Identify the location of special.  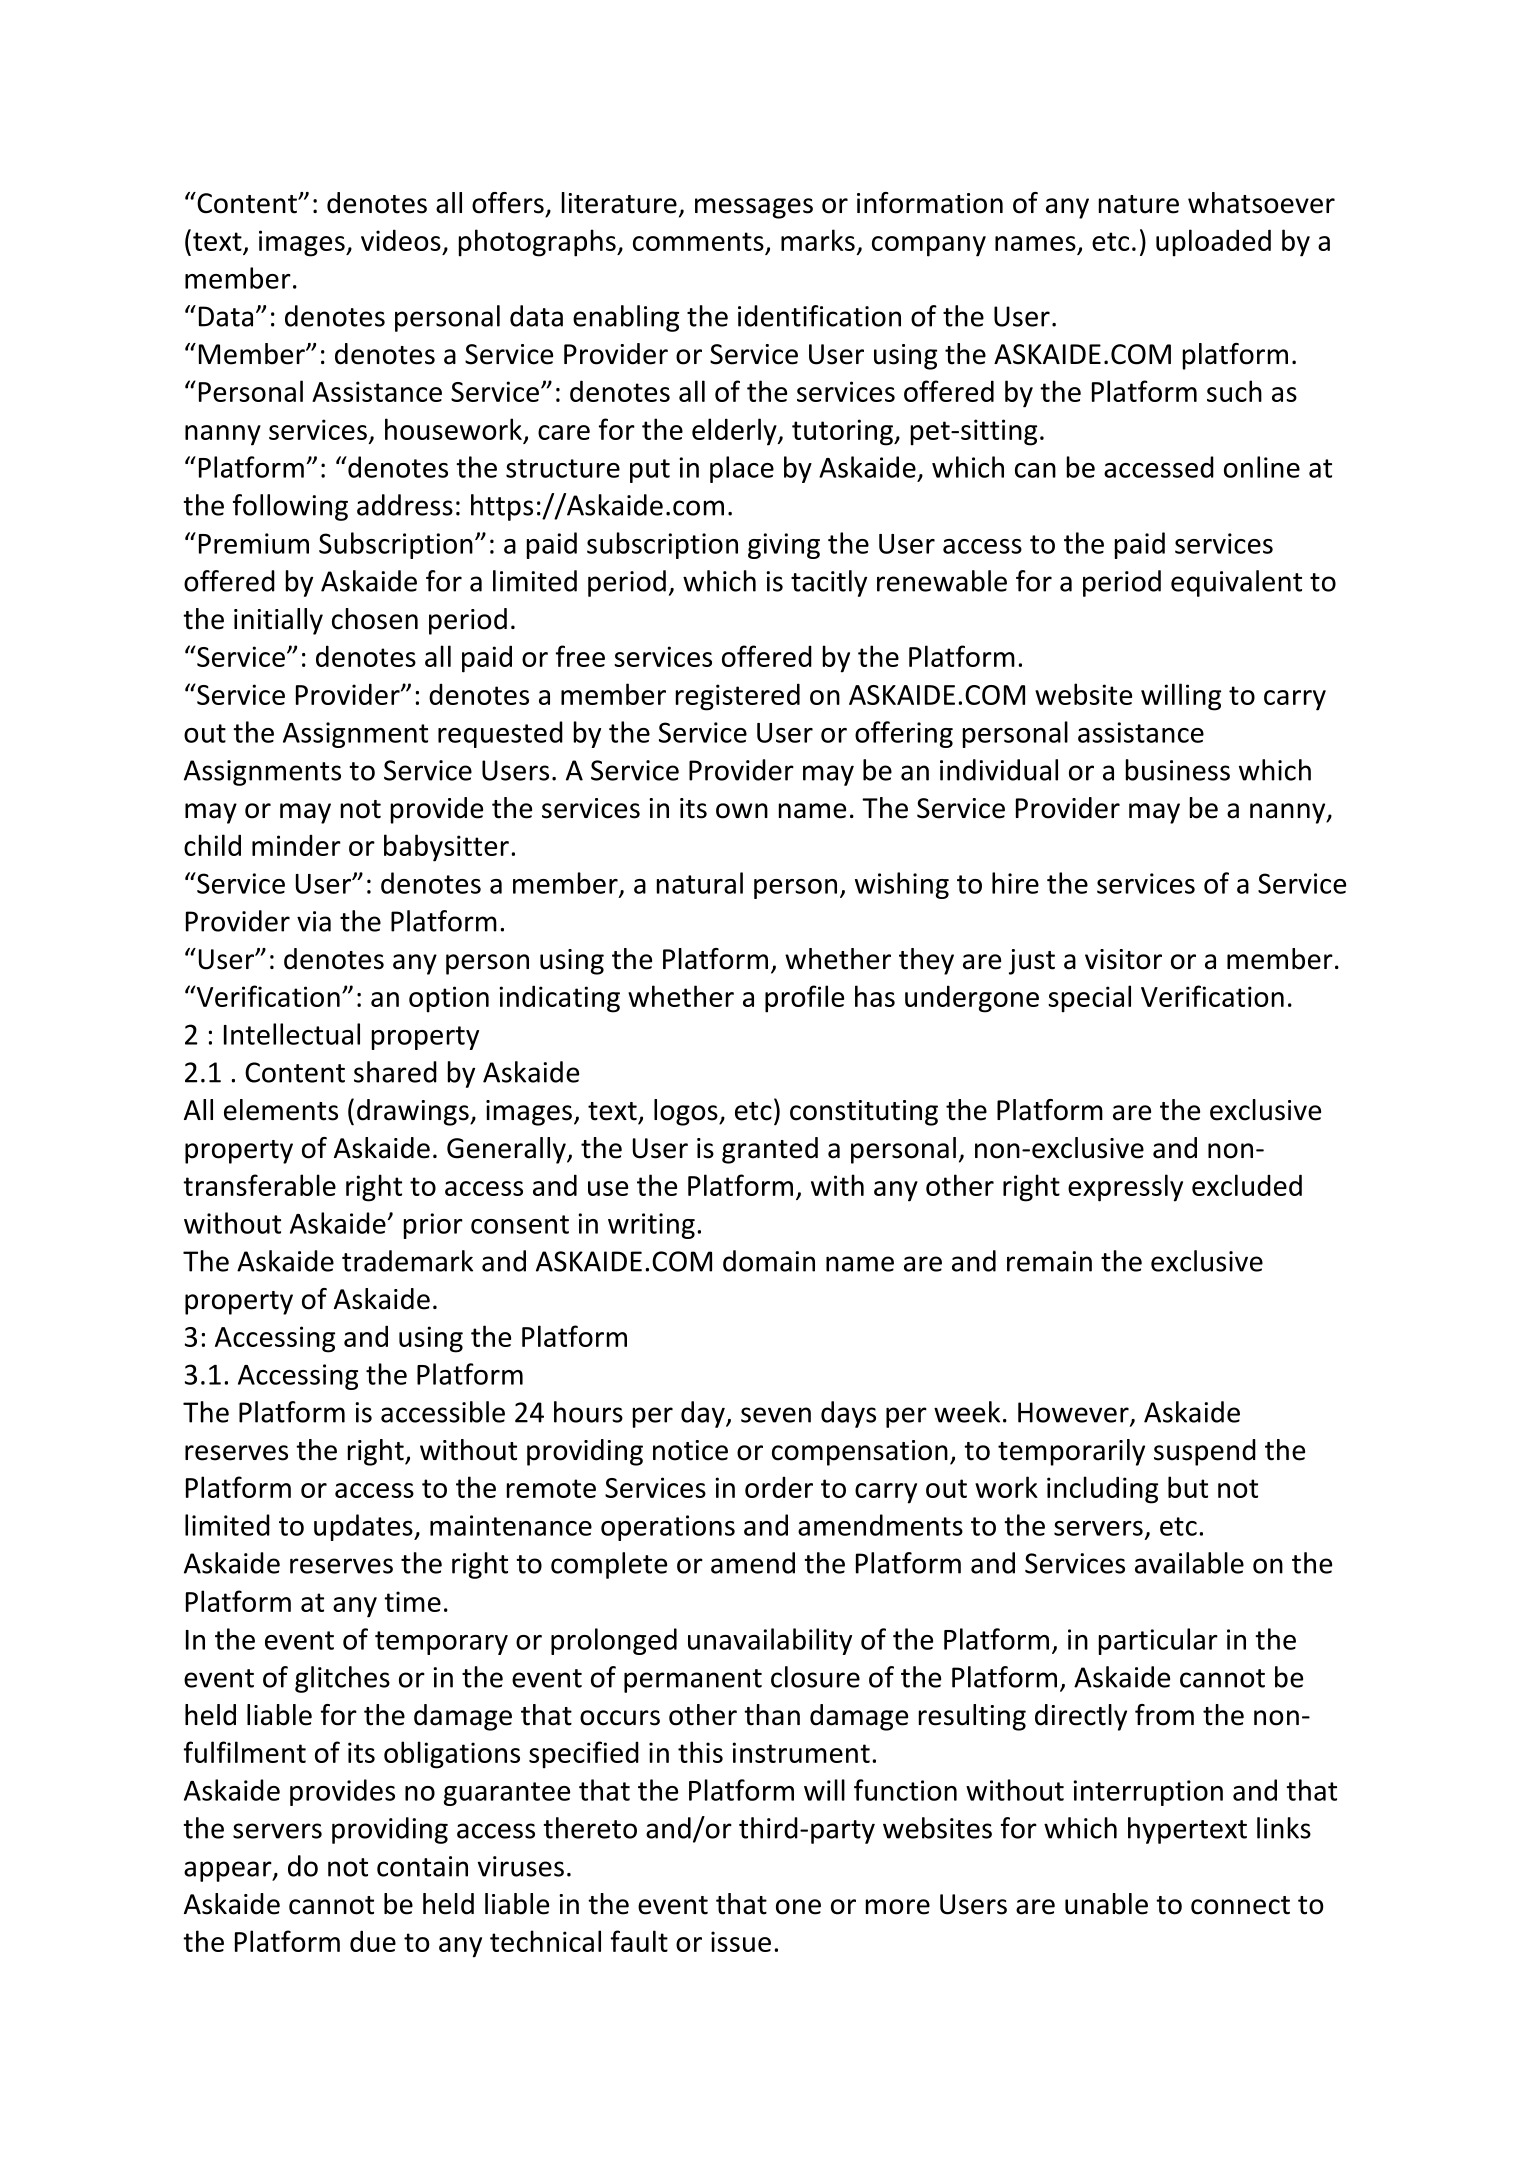
(1089, 999).
